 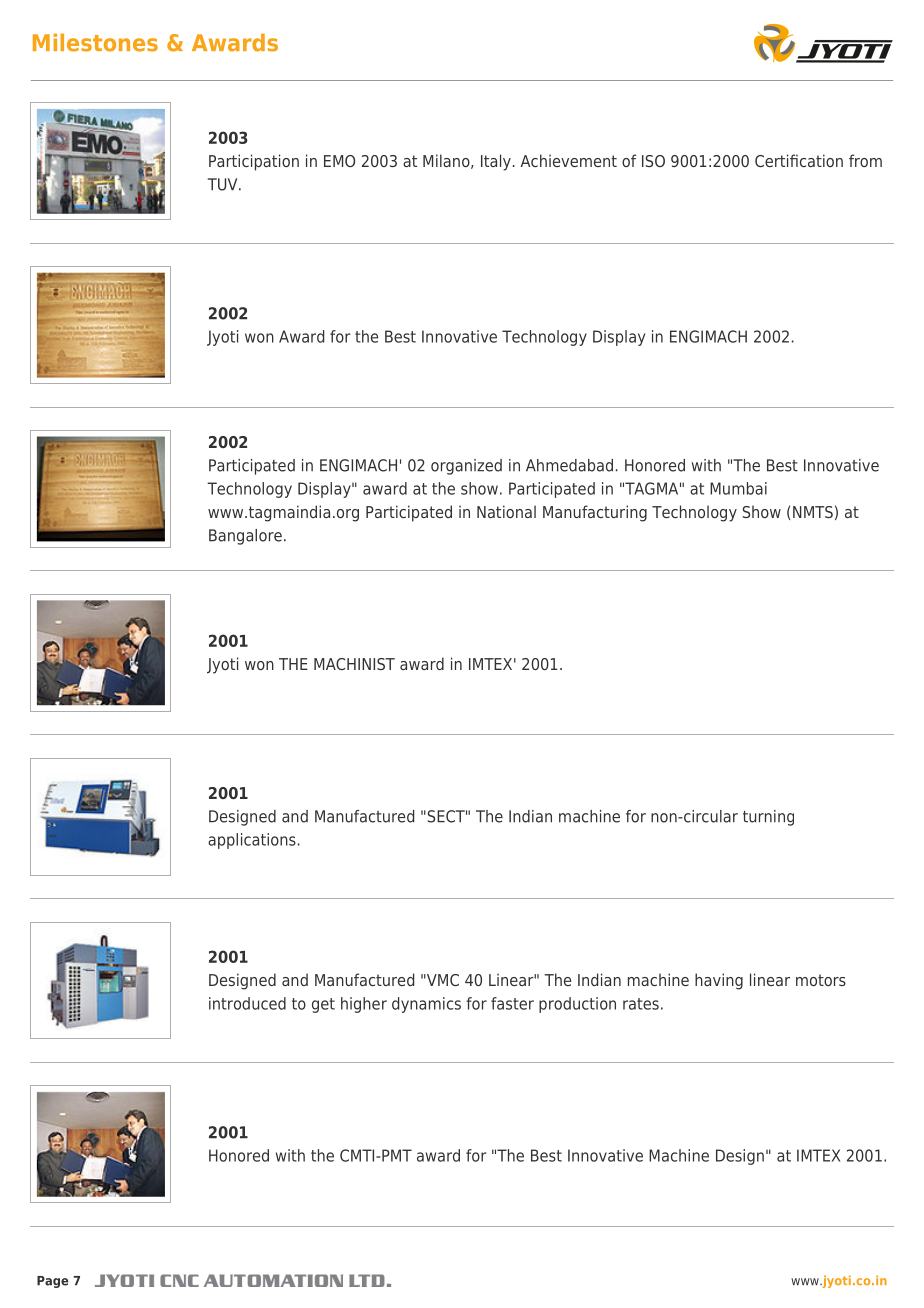 I want to click on Milestones, so click(x=95, y=42).
